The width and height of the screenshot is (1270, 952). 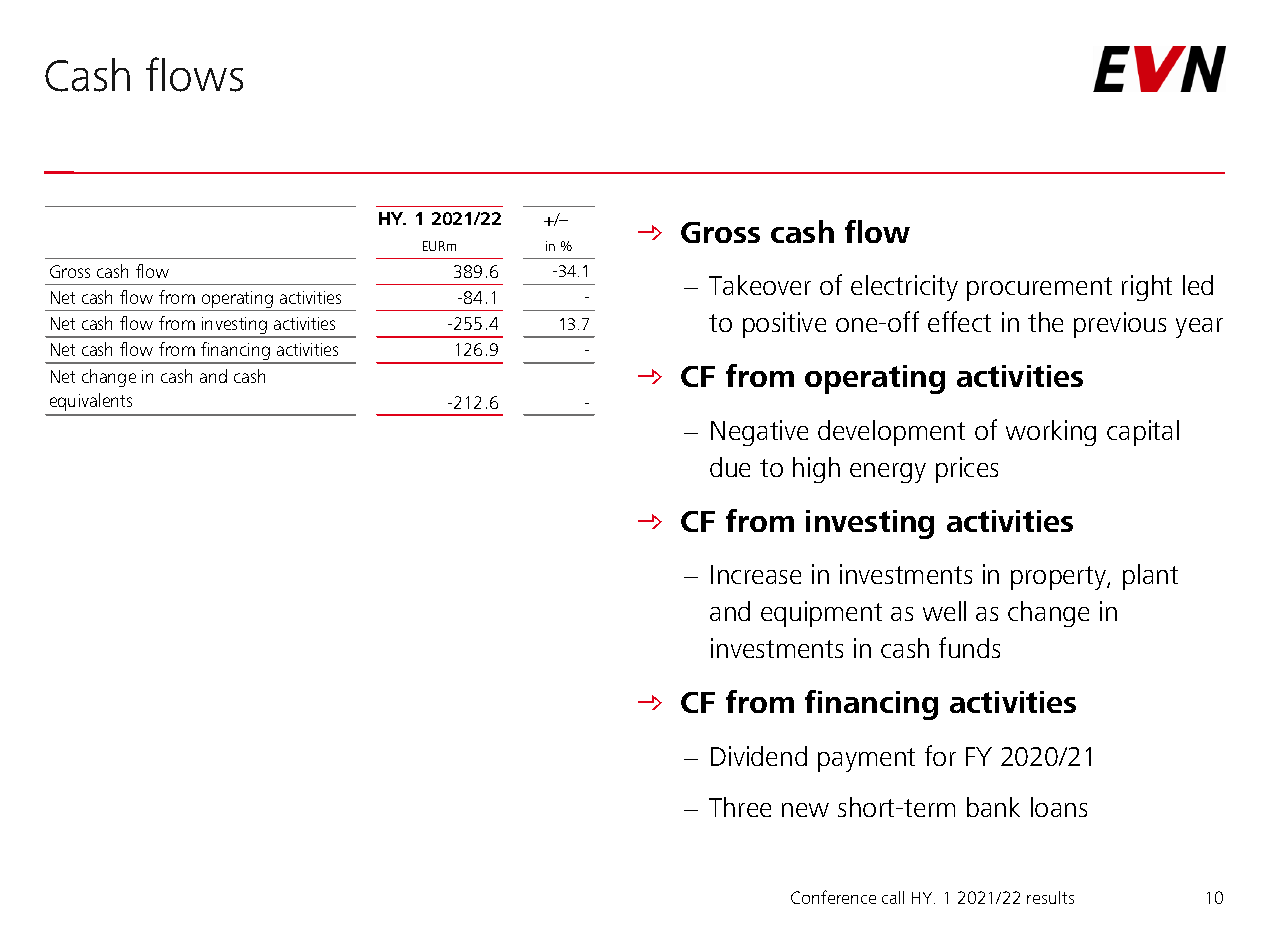 I want to click on for, so click(x=940, y=755).
